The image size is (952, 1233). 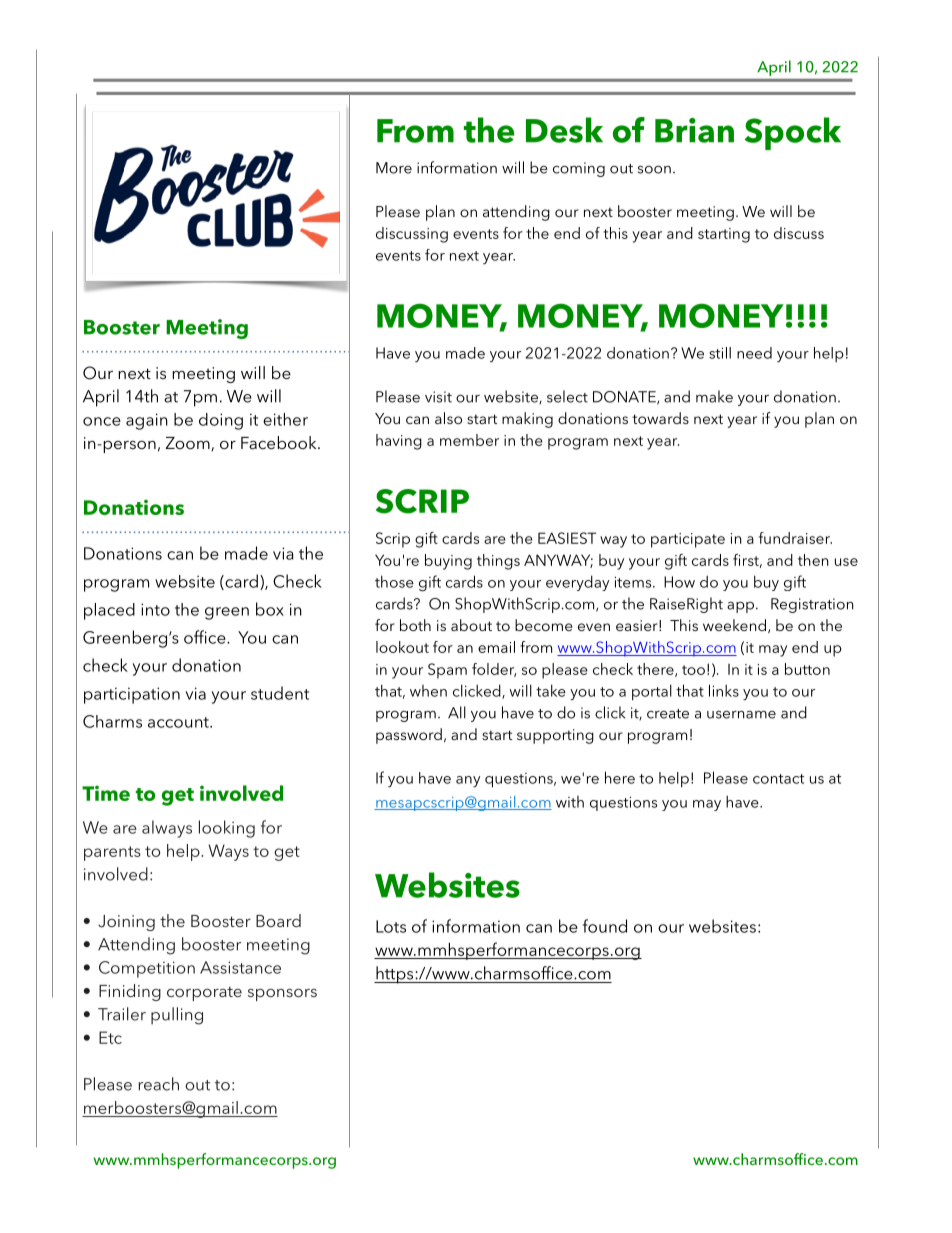 I want to click on More, so click(x=394, y=168).
